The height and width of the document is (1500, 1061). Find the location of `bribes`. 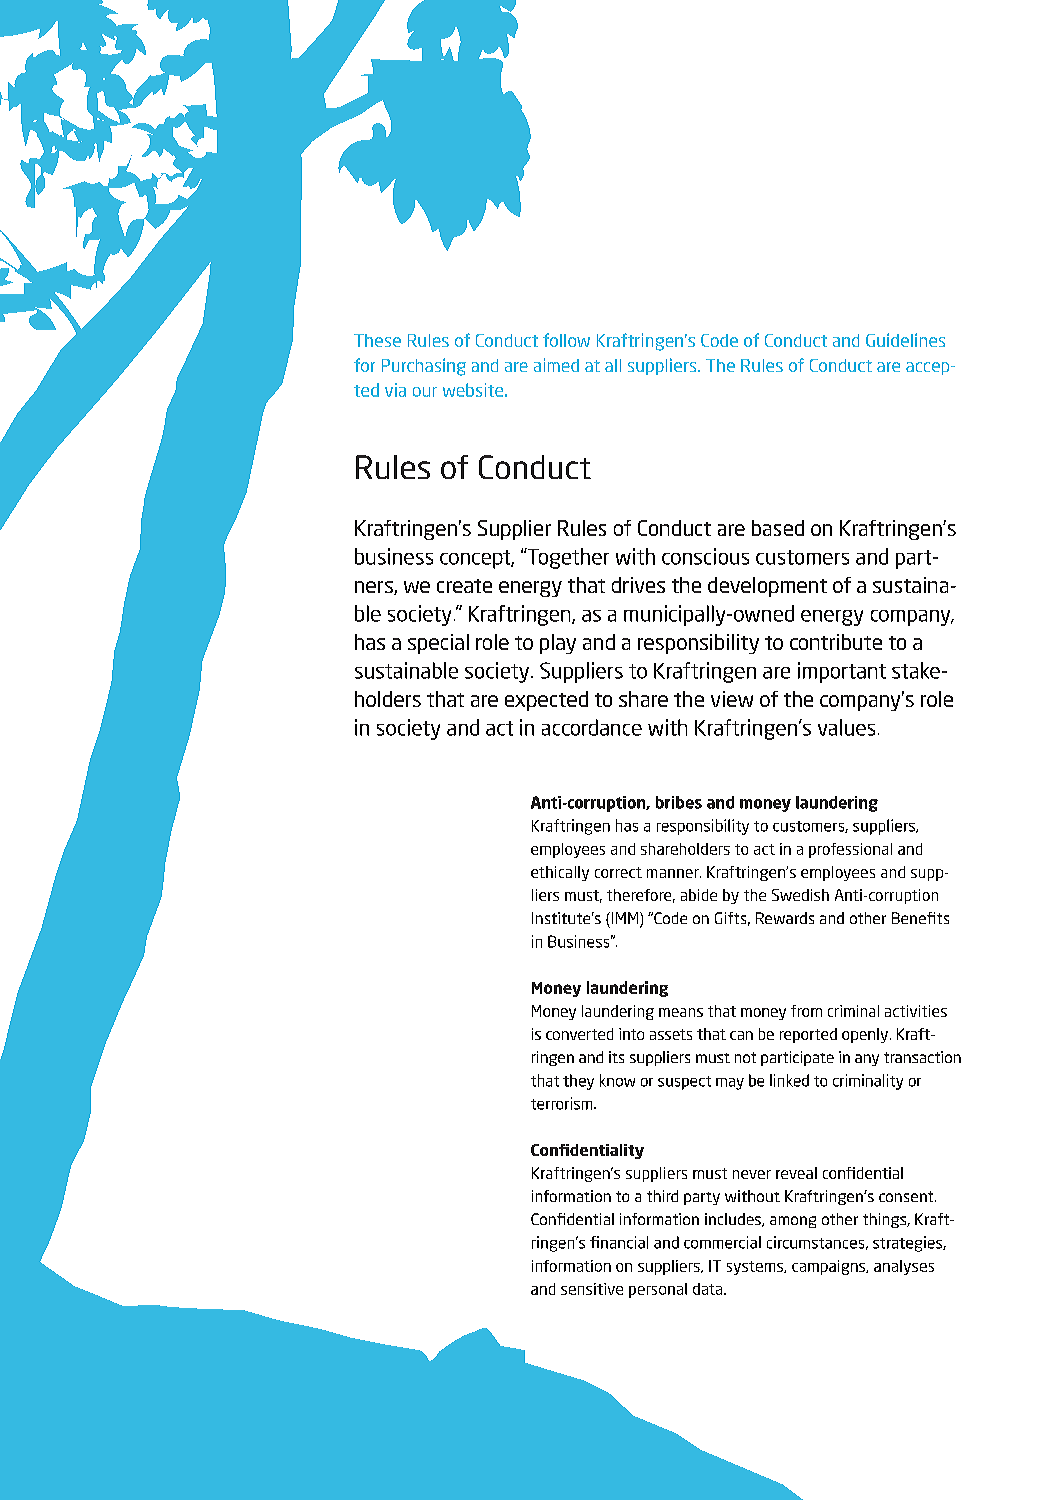

bribes is located at coordinates (679, 802).
